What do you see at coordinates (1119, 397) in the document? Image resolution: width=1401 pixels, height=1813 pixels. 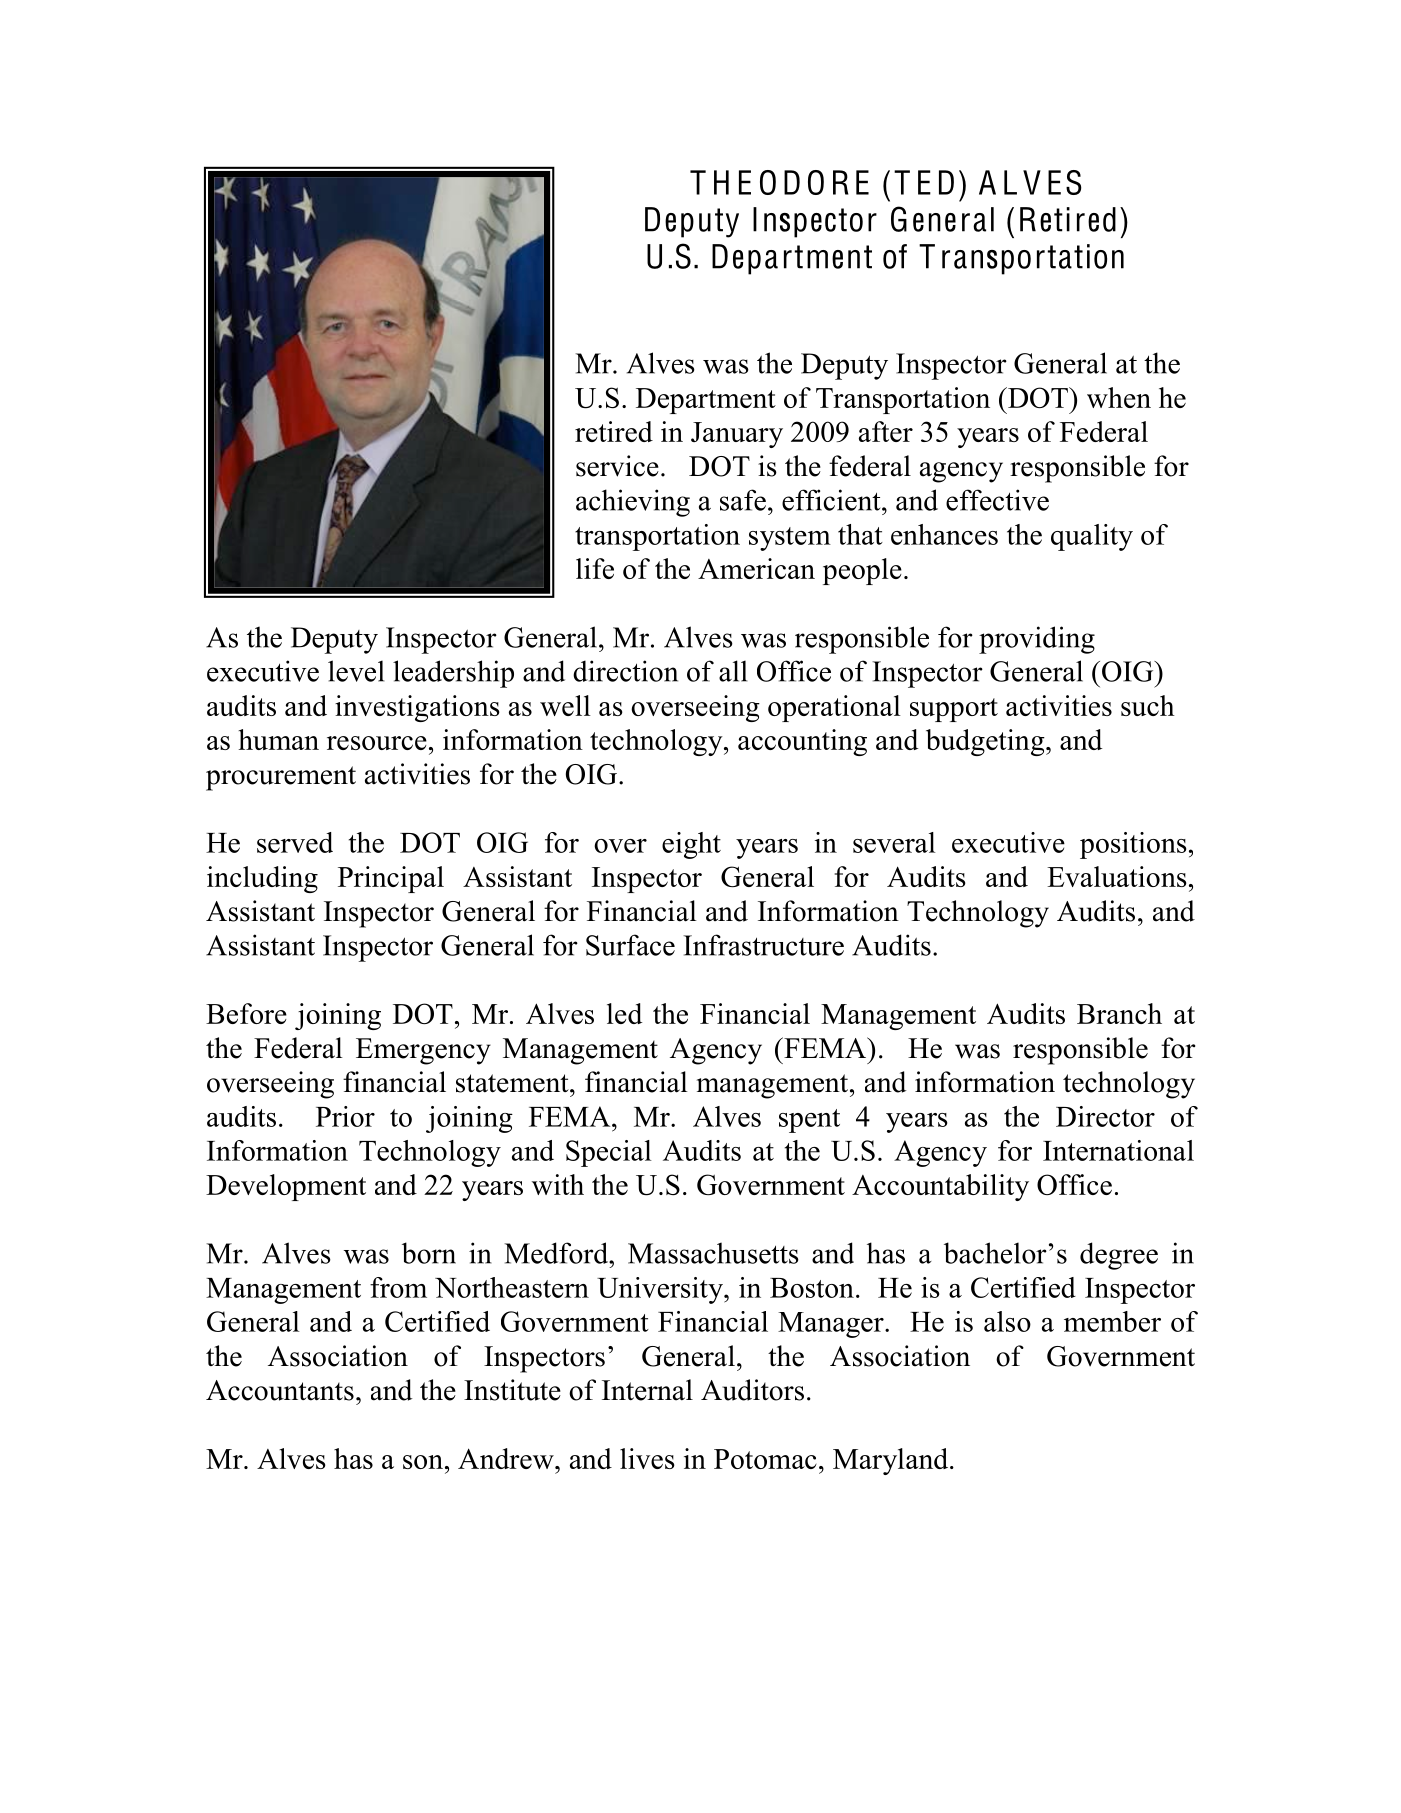 I see `when` at bounding box center [1119, 397].
